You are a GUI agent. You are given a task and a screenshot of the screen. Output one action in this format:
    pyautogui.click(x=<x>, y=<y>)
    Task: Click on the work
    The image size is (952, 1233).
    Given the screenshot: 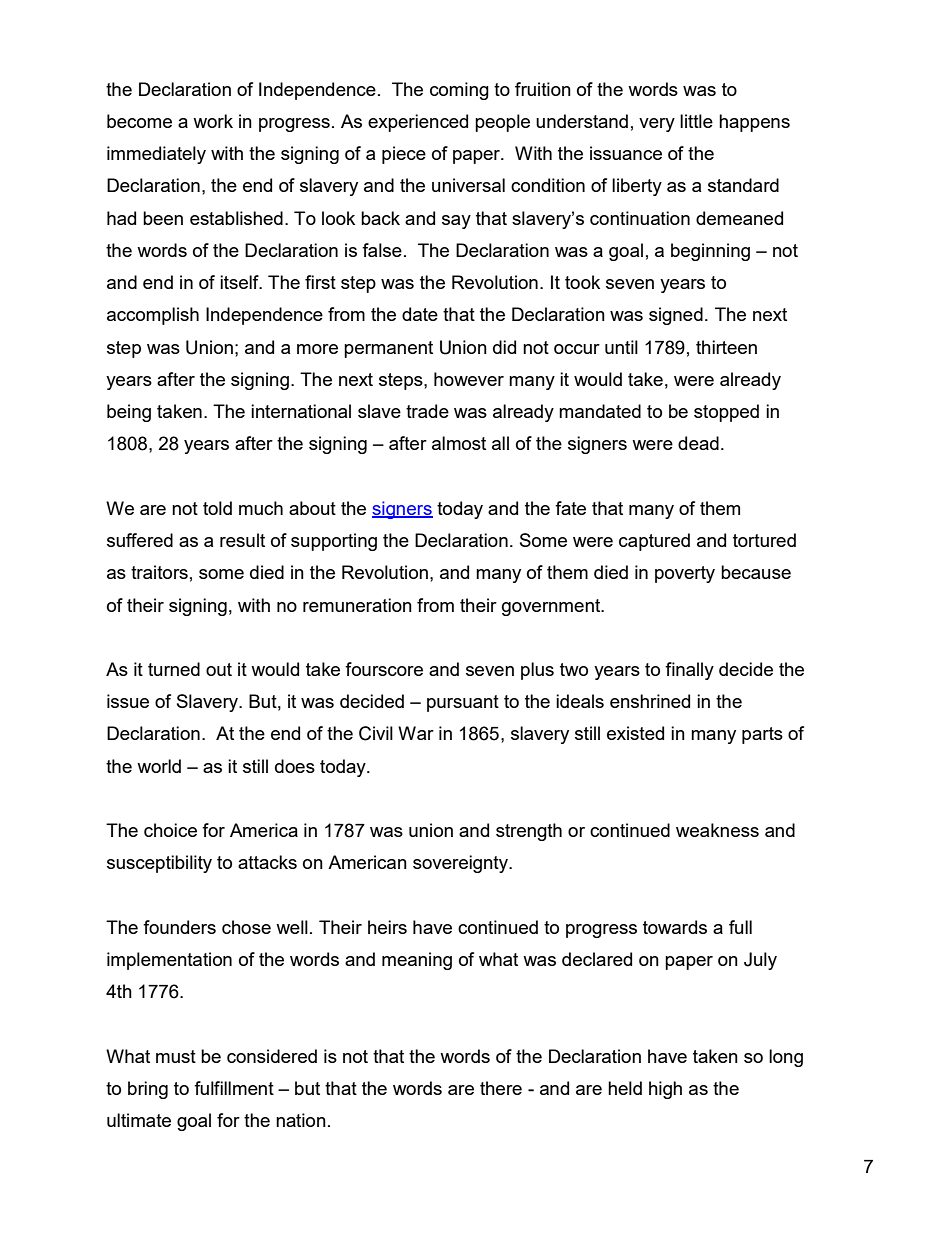 What is the action you would take?
    pyautogui.click(x=213, y=121)
